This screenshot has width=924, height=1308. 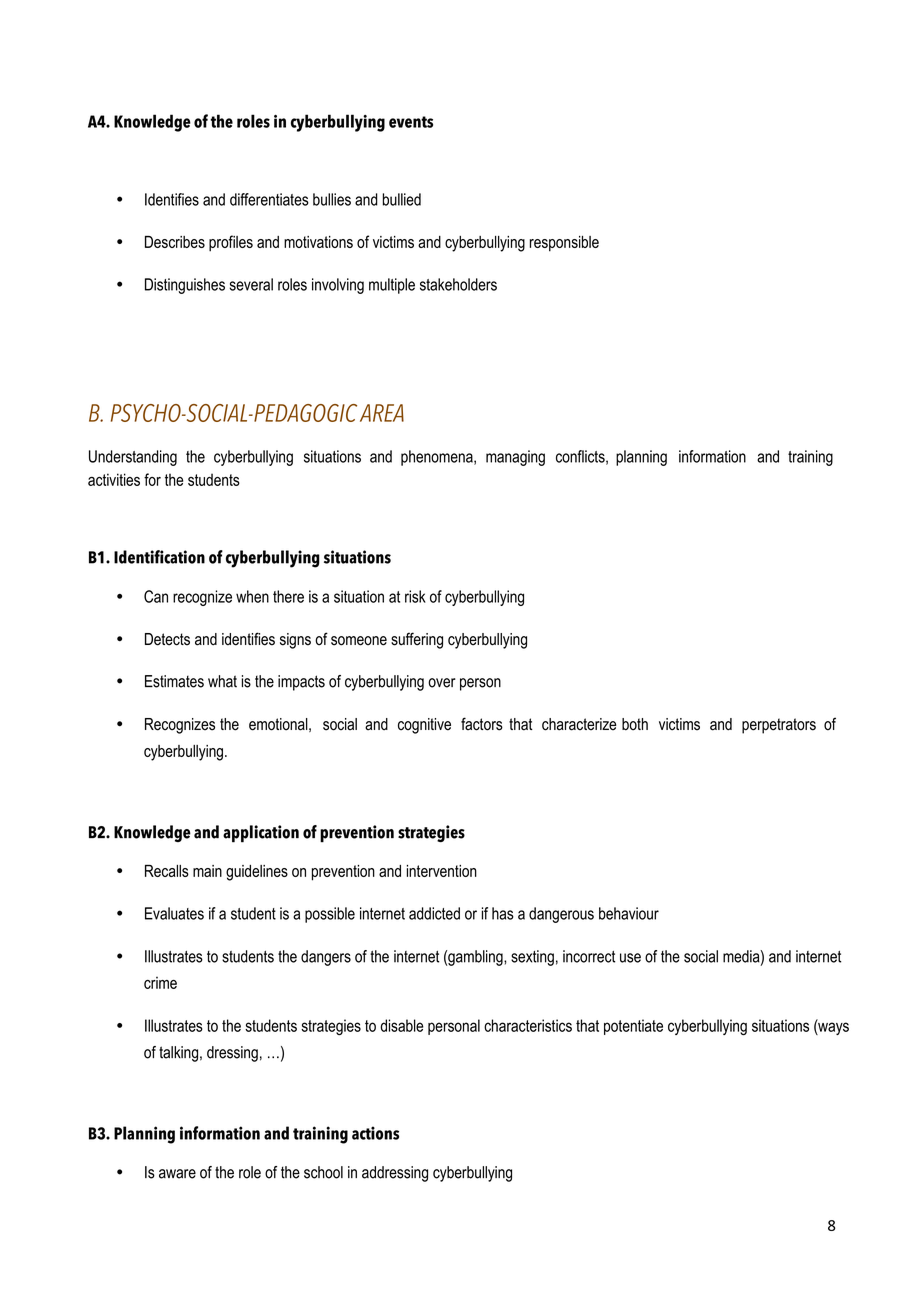 I want to click on perpetrators, so click(x=779, y=726).
